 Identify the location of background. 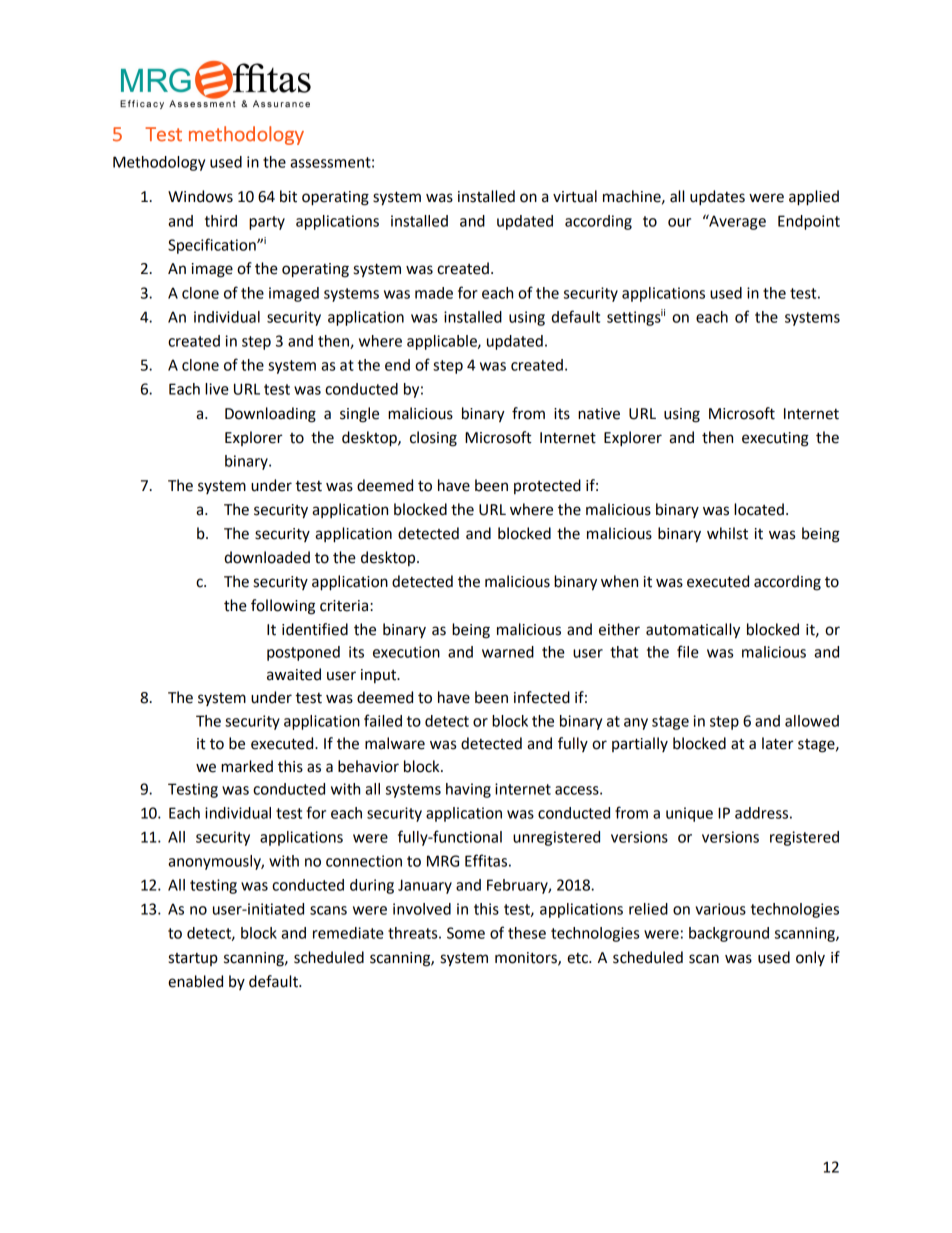
(729, 934).
